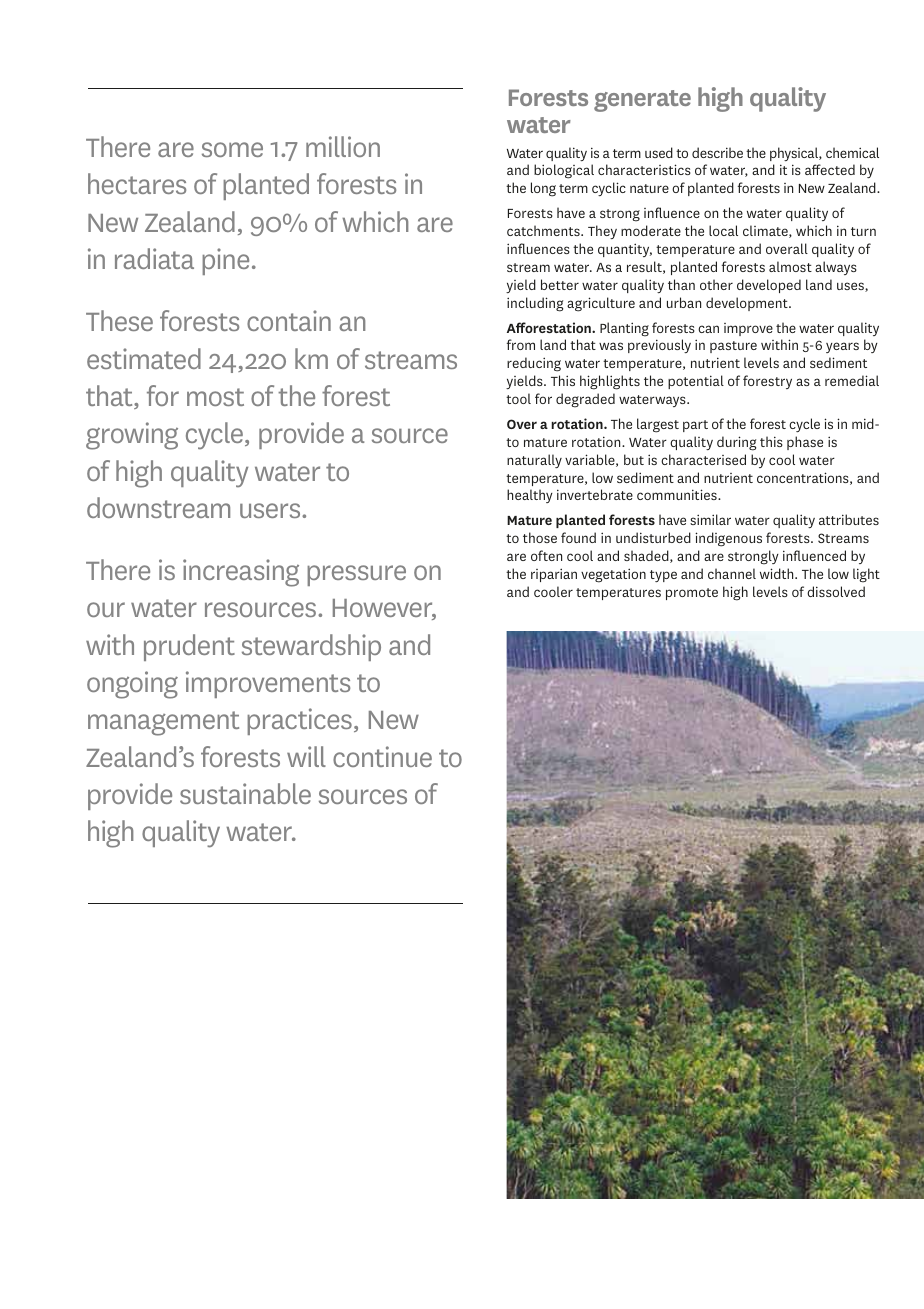 This screenshot has width=924, height=1309. I want to click on from, so click(521, 344).
